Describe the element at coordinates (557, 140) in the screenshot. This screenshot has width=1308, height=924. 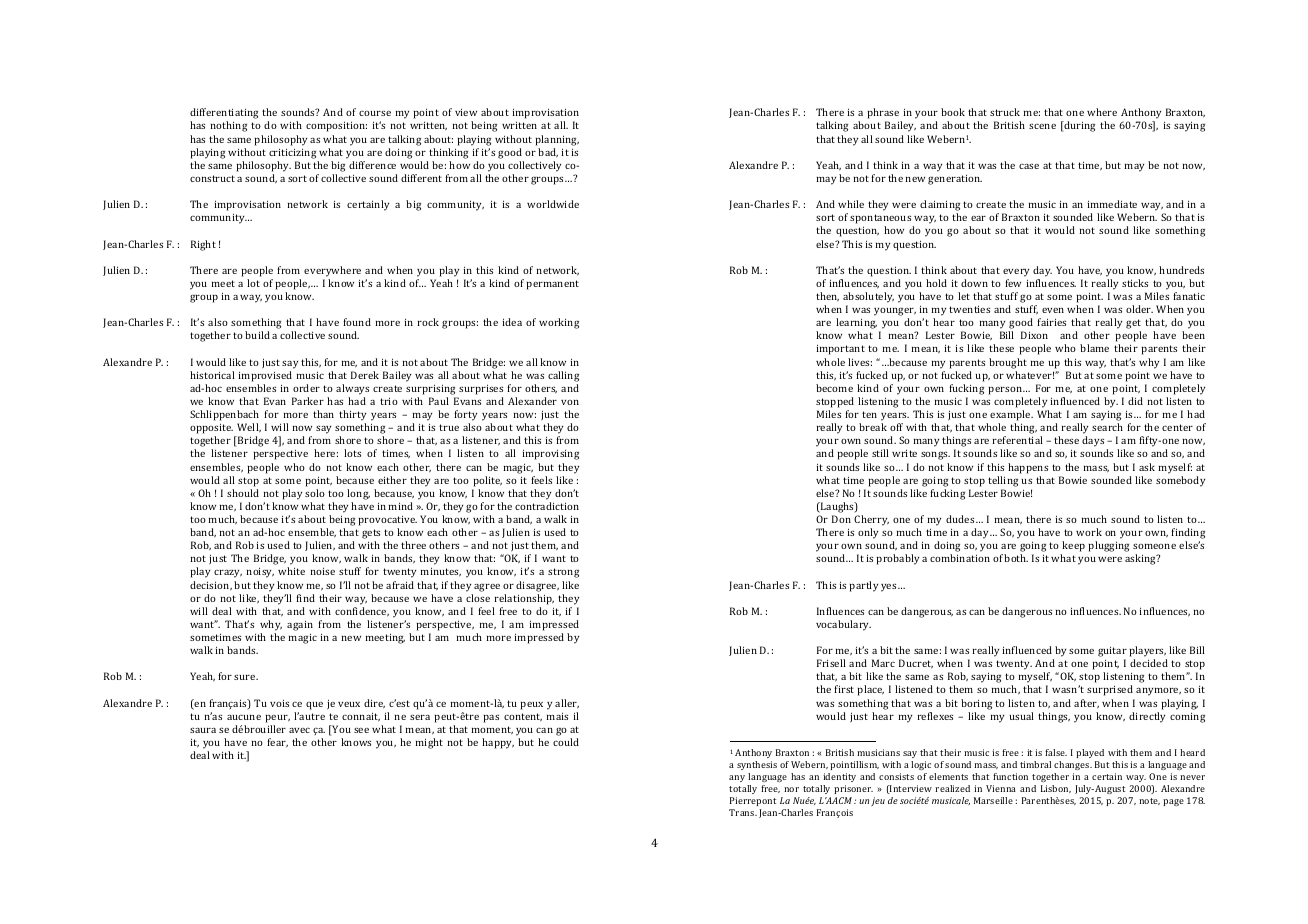
I see `planning` at that location.
